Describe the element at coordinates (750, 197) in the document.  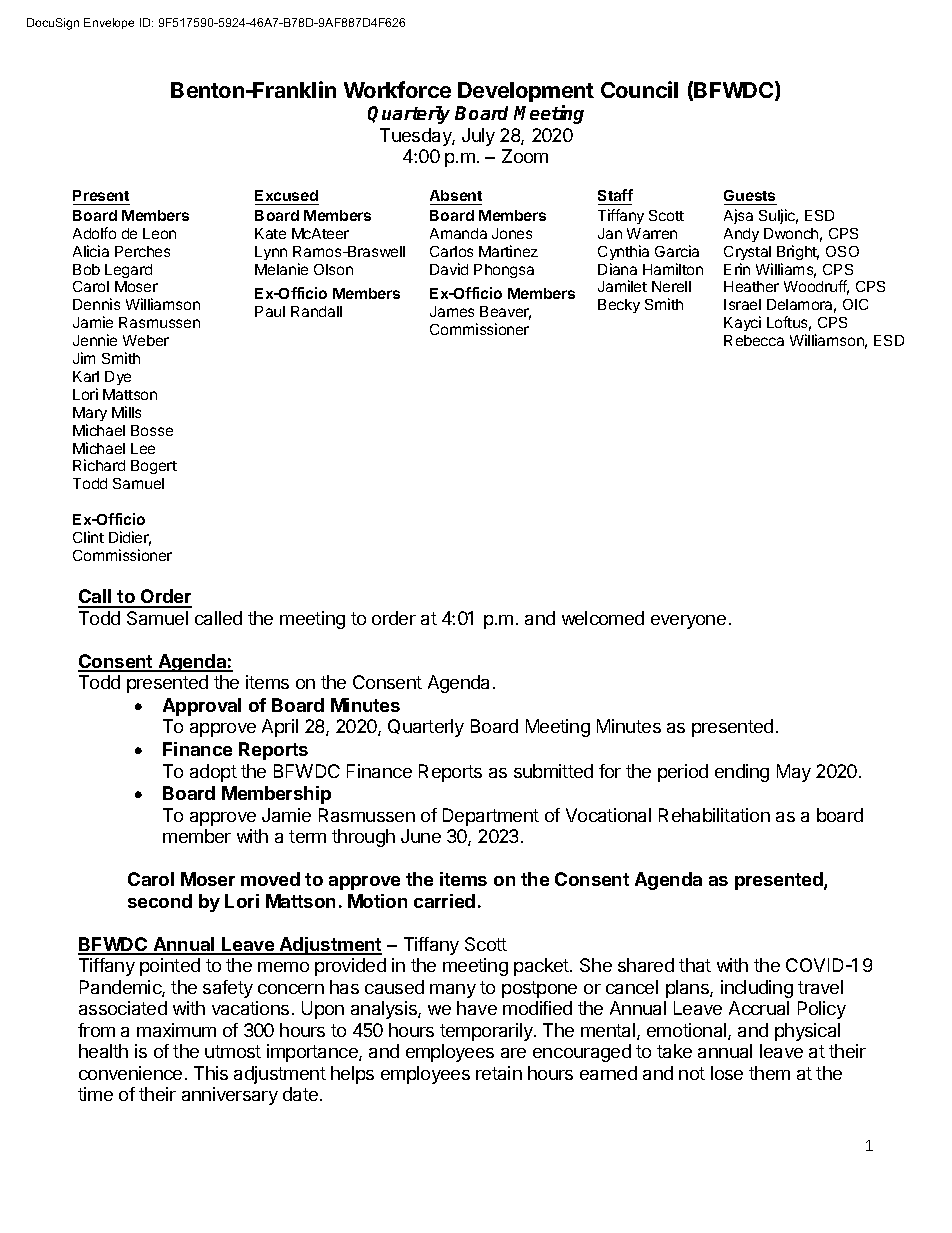
I see `Guests` at that location.
